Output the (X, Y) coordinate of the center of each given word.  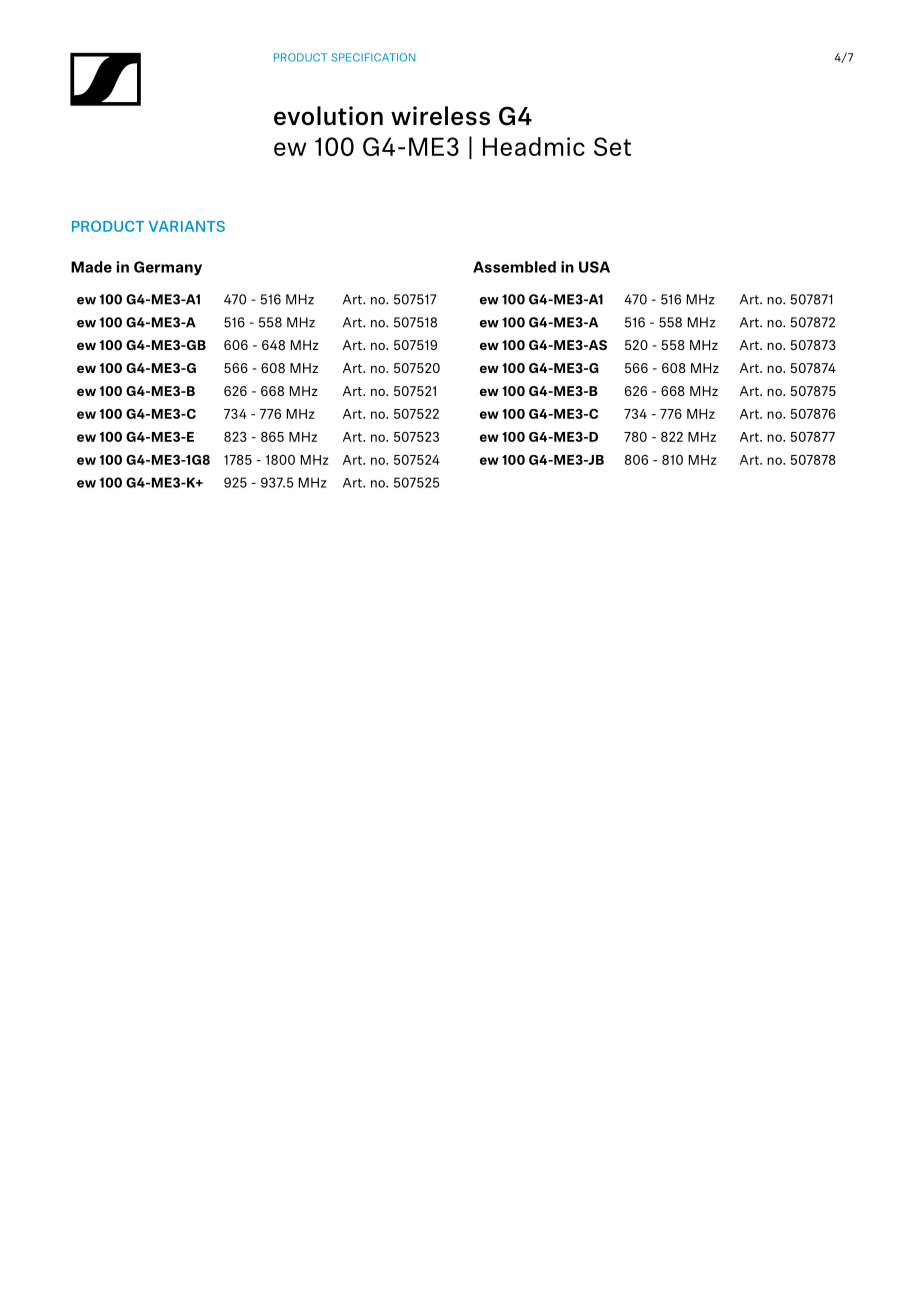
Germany (168, 268)
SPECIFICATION (373, 57)
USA (594, 267)
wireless (440, 116)
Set (612, 146)
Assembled (514, 267)
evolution (328, 116)
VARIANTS (187, 226)
